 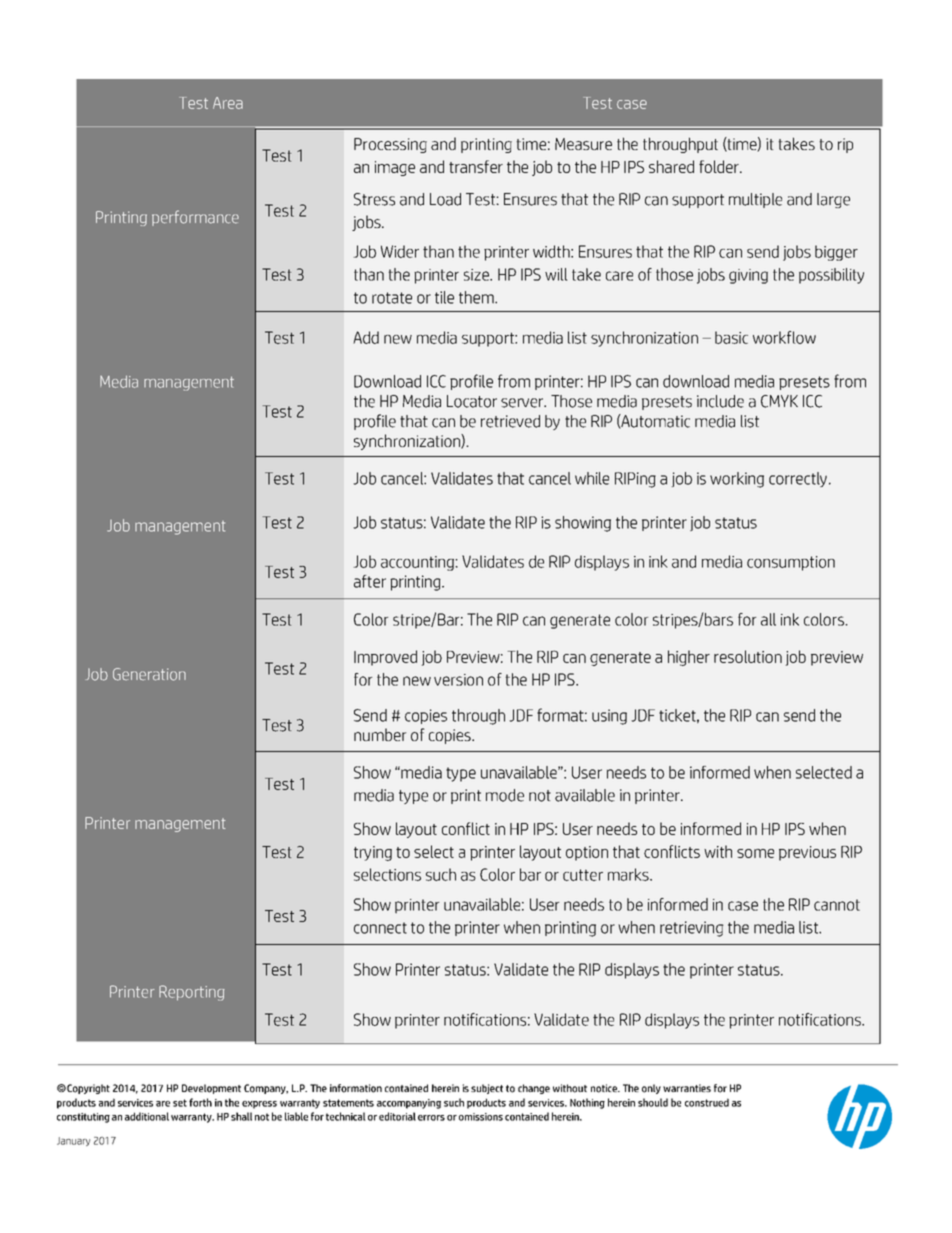 What do you see at coordinates (147, 1116) in the screenshot?
I see `additional` at bounding box center [147, 1116].
